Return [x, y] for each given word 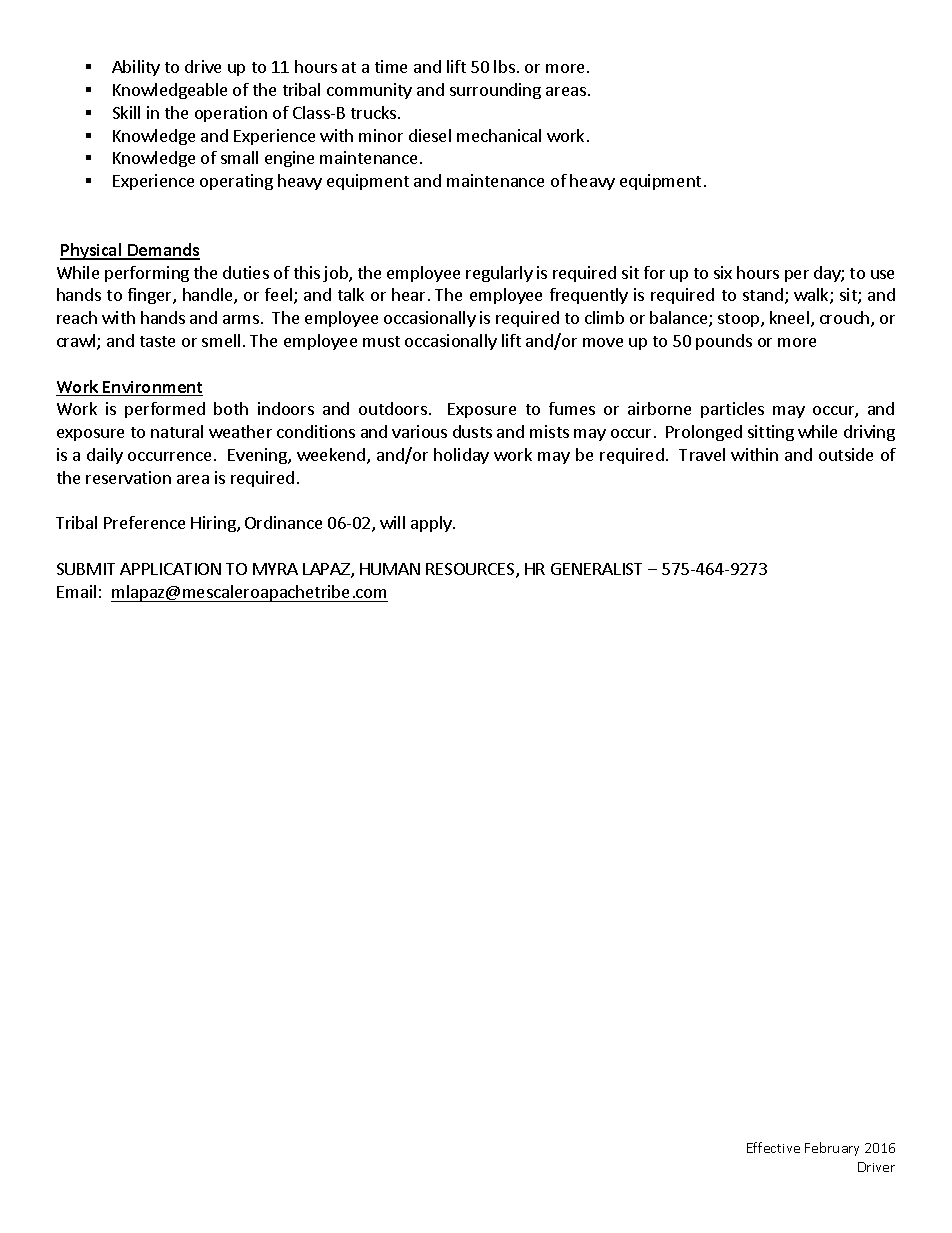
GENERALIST [596, 569]
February [832, 1149]
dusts [472, 431]
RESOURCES [471, 570]
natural [177, 431]
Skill [126, 112]
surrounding [495, 91]
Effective [773, 1147]
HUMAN [390, 569]
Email [76, 591]
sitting [771, 433]
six [723, 272]
